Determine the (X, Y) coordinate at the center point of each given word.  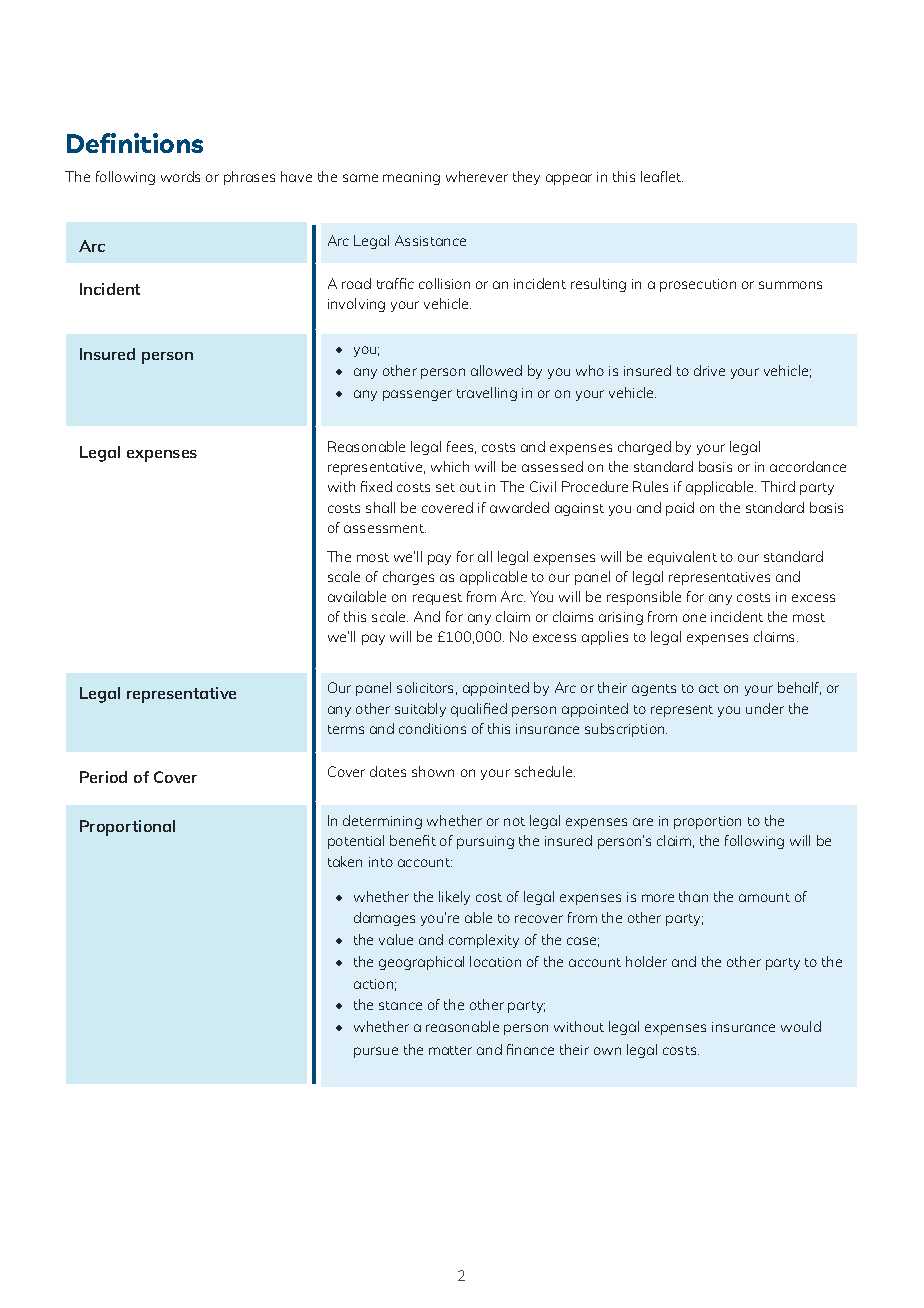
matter (450, 1050)
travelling (487, 394)
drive (709, 370)
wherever (477, 176)
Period (103, 777)
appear (569, 179)
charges (408, 578)
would (801, 1026)
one (694, 618)
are (643, 822)
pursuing (485, 842)
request (437, 599)
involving (356, 305)
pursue (376, 1052)
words (180, 176)
